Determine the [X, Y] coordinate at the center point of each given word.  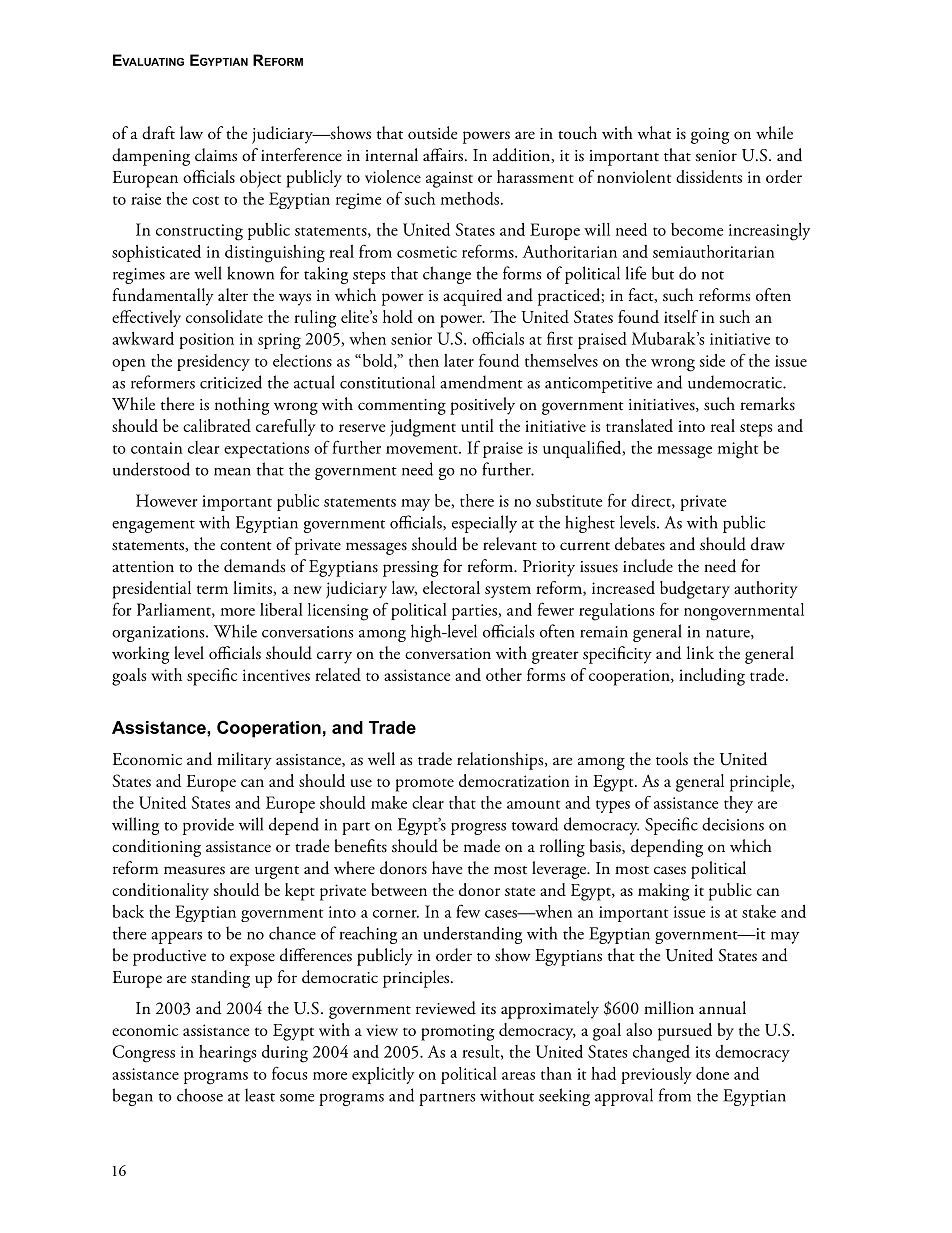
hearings [227, 1054]
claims [216, 155]
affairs [444, 155]
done [712, 1073]
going [710, 136]
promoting [458, 1032]
